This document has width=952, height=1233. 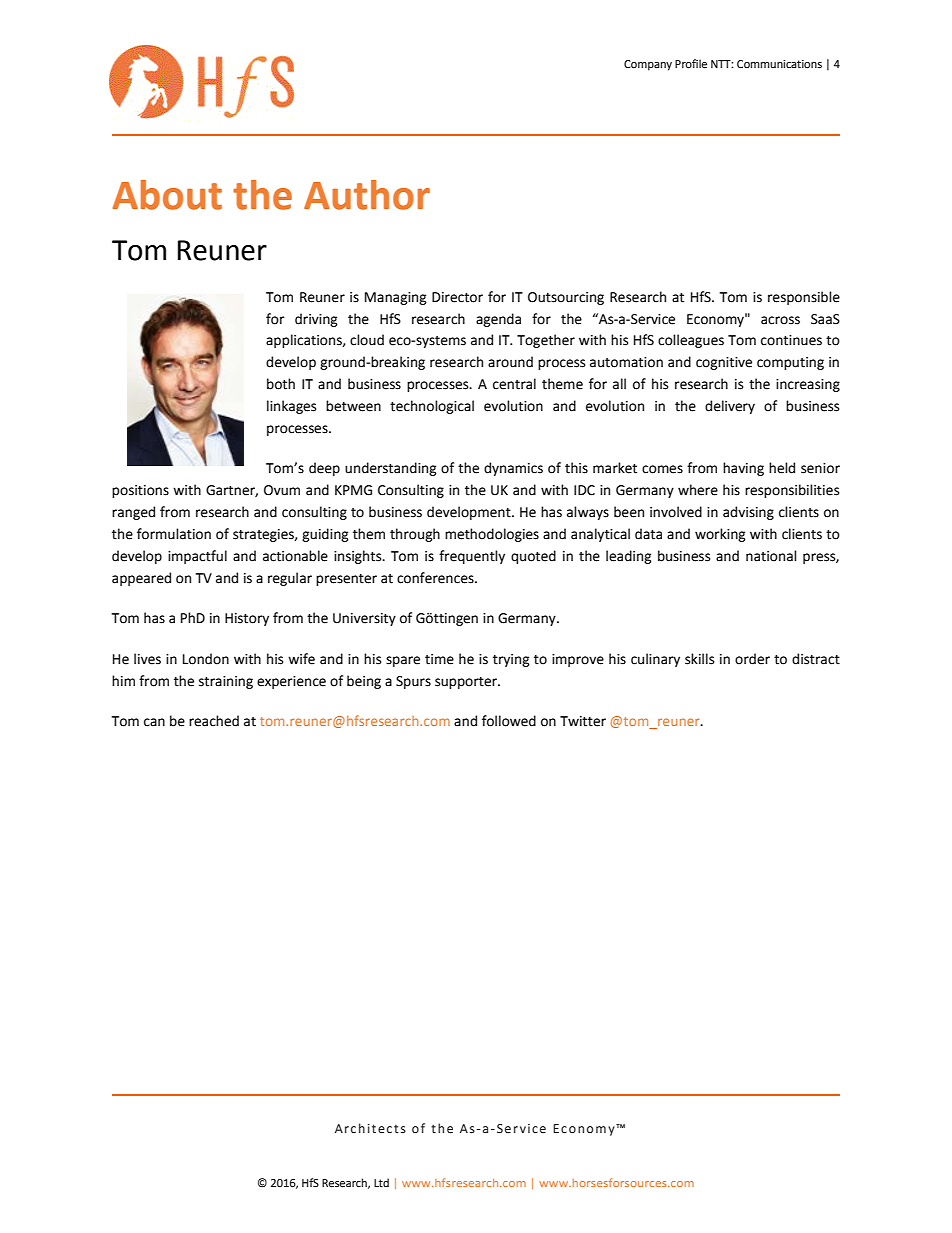 What do you see at coordinates (780, 320) in the document?
I see `across` at bounding box center [780, 320].
